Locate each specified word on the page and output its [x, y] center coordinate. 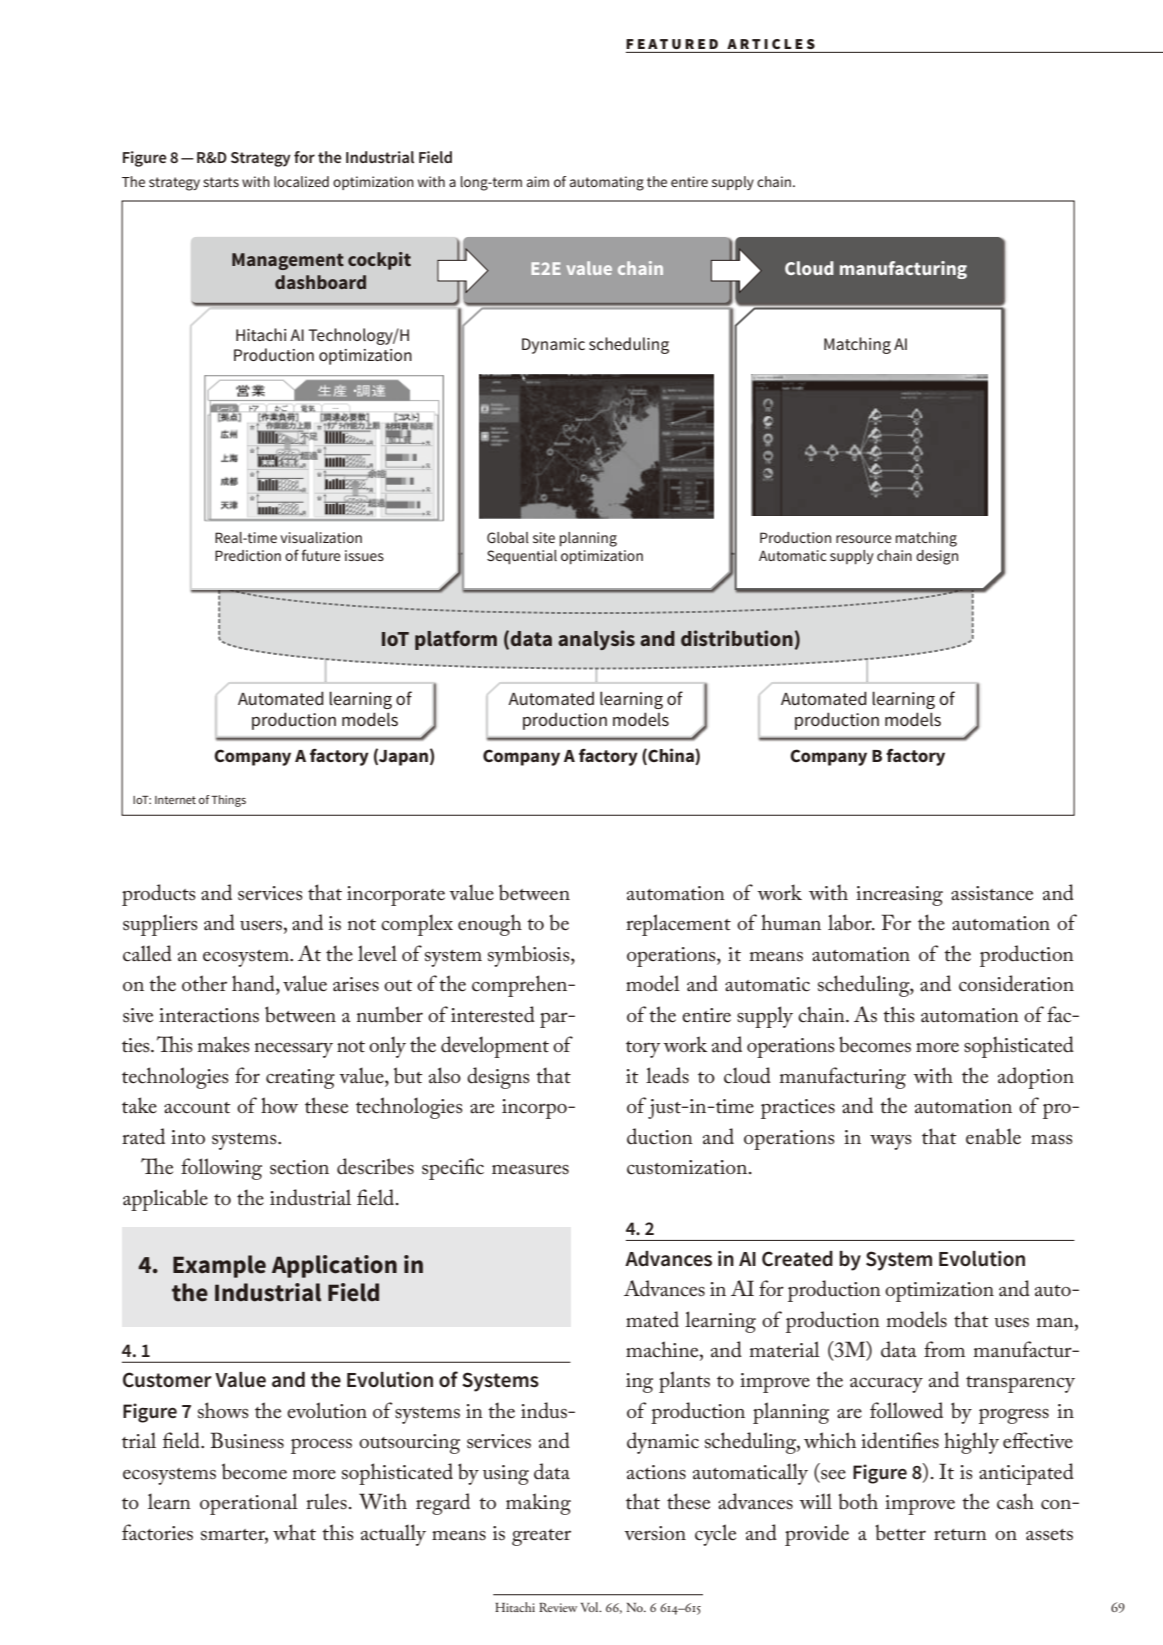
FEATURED [672, 44]
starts [221, 182]
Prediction [248, 555]
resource [864, 539]
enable [993, 1136]
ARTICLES [771, 44]
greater [541, 1537]
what [294, 1532]
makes [223, 1044]
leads [667, 1075]
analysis [596, 640]
